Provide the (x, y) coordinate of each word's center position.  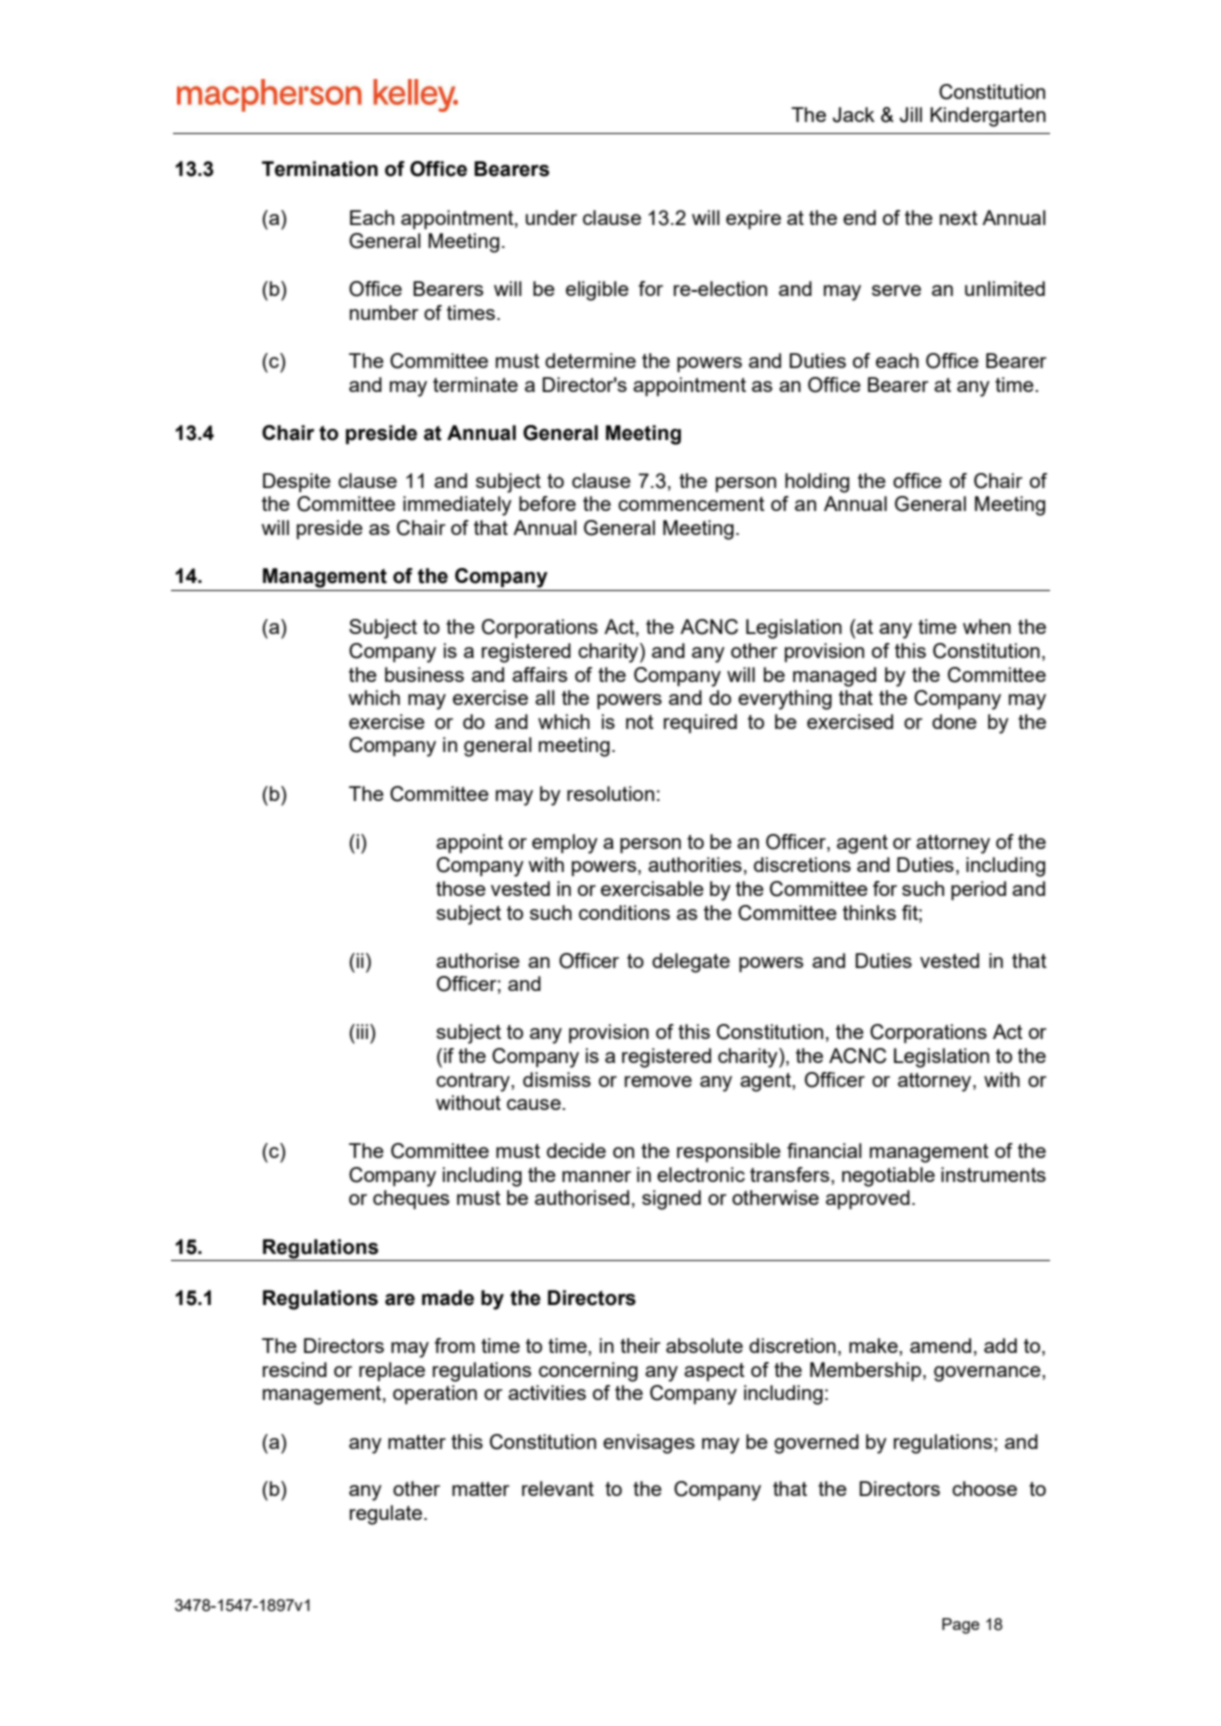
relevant (558, 1488)
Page (961, 1626)
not (640, 722)
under (551, 217)
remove (658, 1081)
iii (362, 1031)
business (424, 674)
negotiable (888, 1177)
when (987, 626)
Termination (320, 169)
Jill (911, 115)
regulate (387, 1515)
